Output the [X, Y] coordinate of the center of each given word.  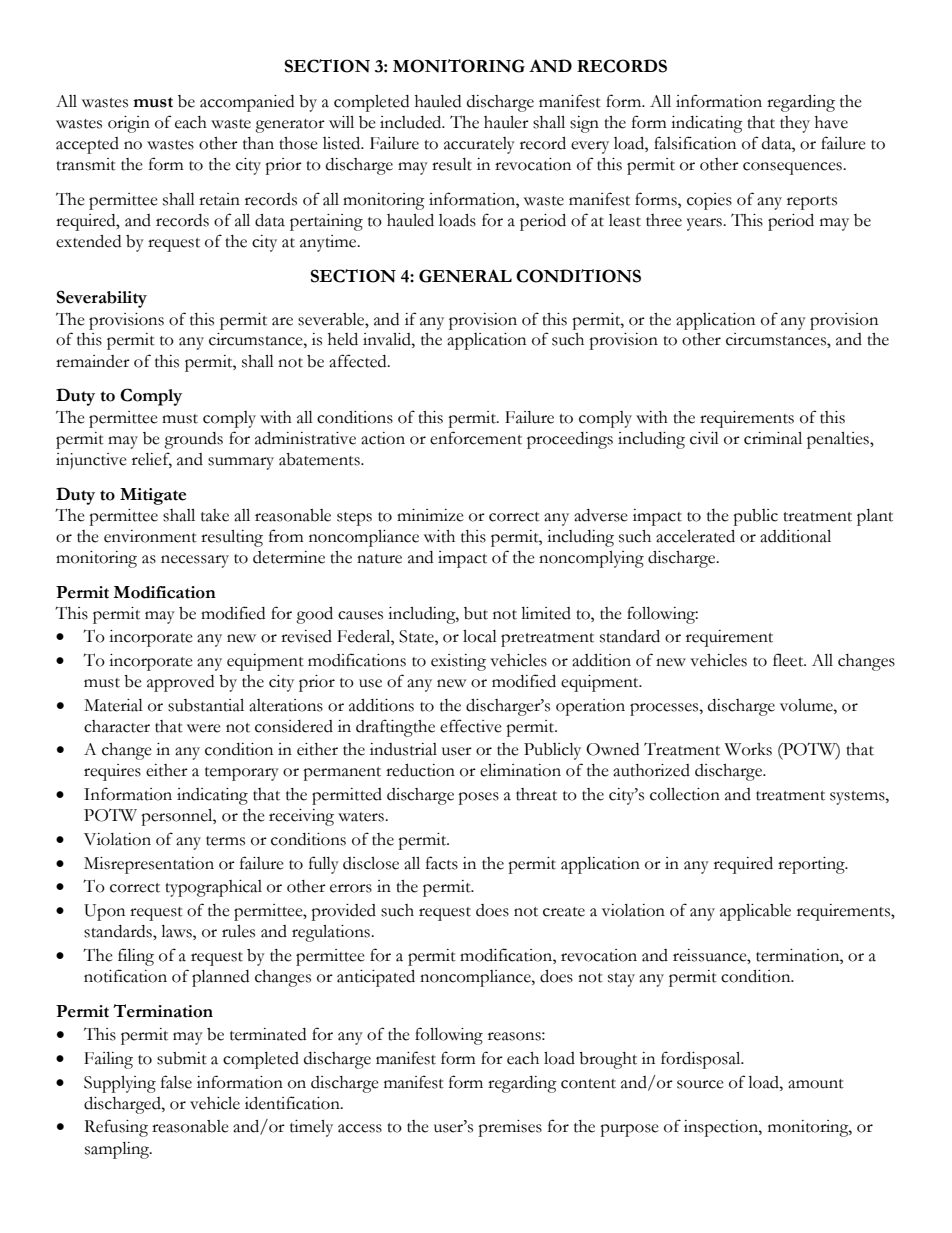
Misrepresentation [149, 865]
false [176, 1082]
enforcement [476, 438]
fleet [789, 660]
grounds [193, 440]
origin [129, 124]
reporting [812, 865]
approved [180, 683]
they [795, 124]
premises [510, 1128]
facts [442, 863]
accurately [479, 145]
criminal [773, 438]
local [480, 636]
